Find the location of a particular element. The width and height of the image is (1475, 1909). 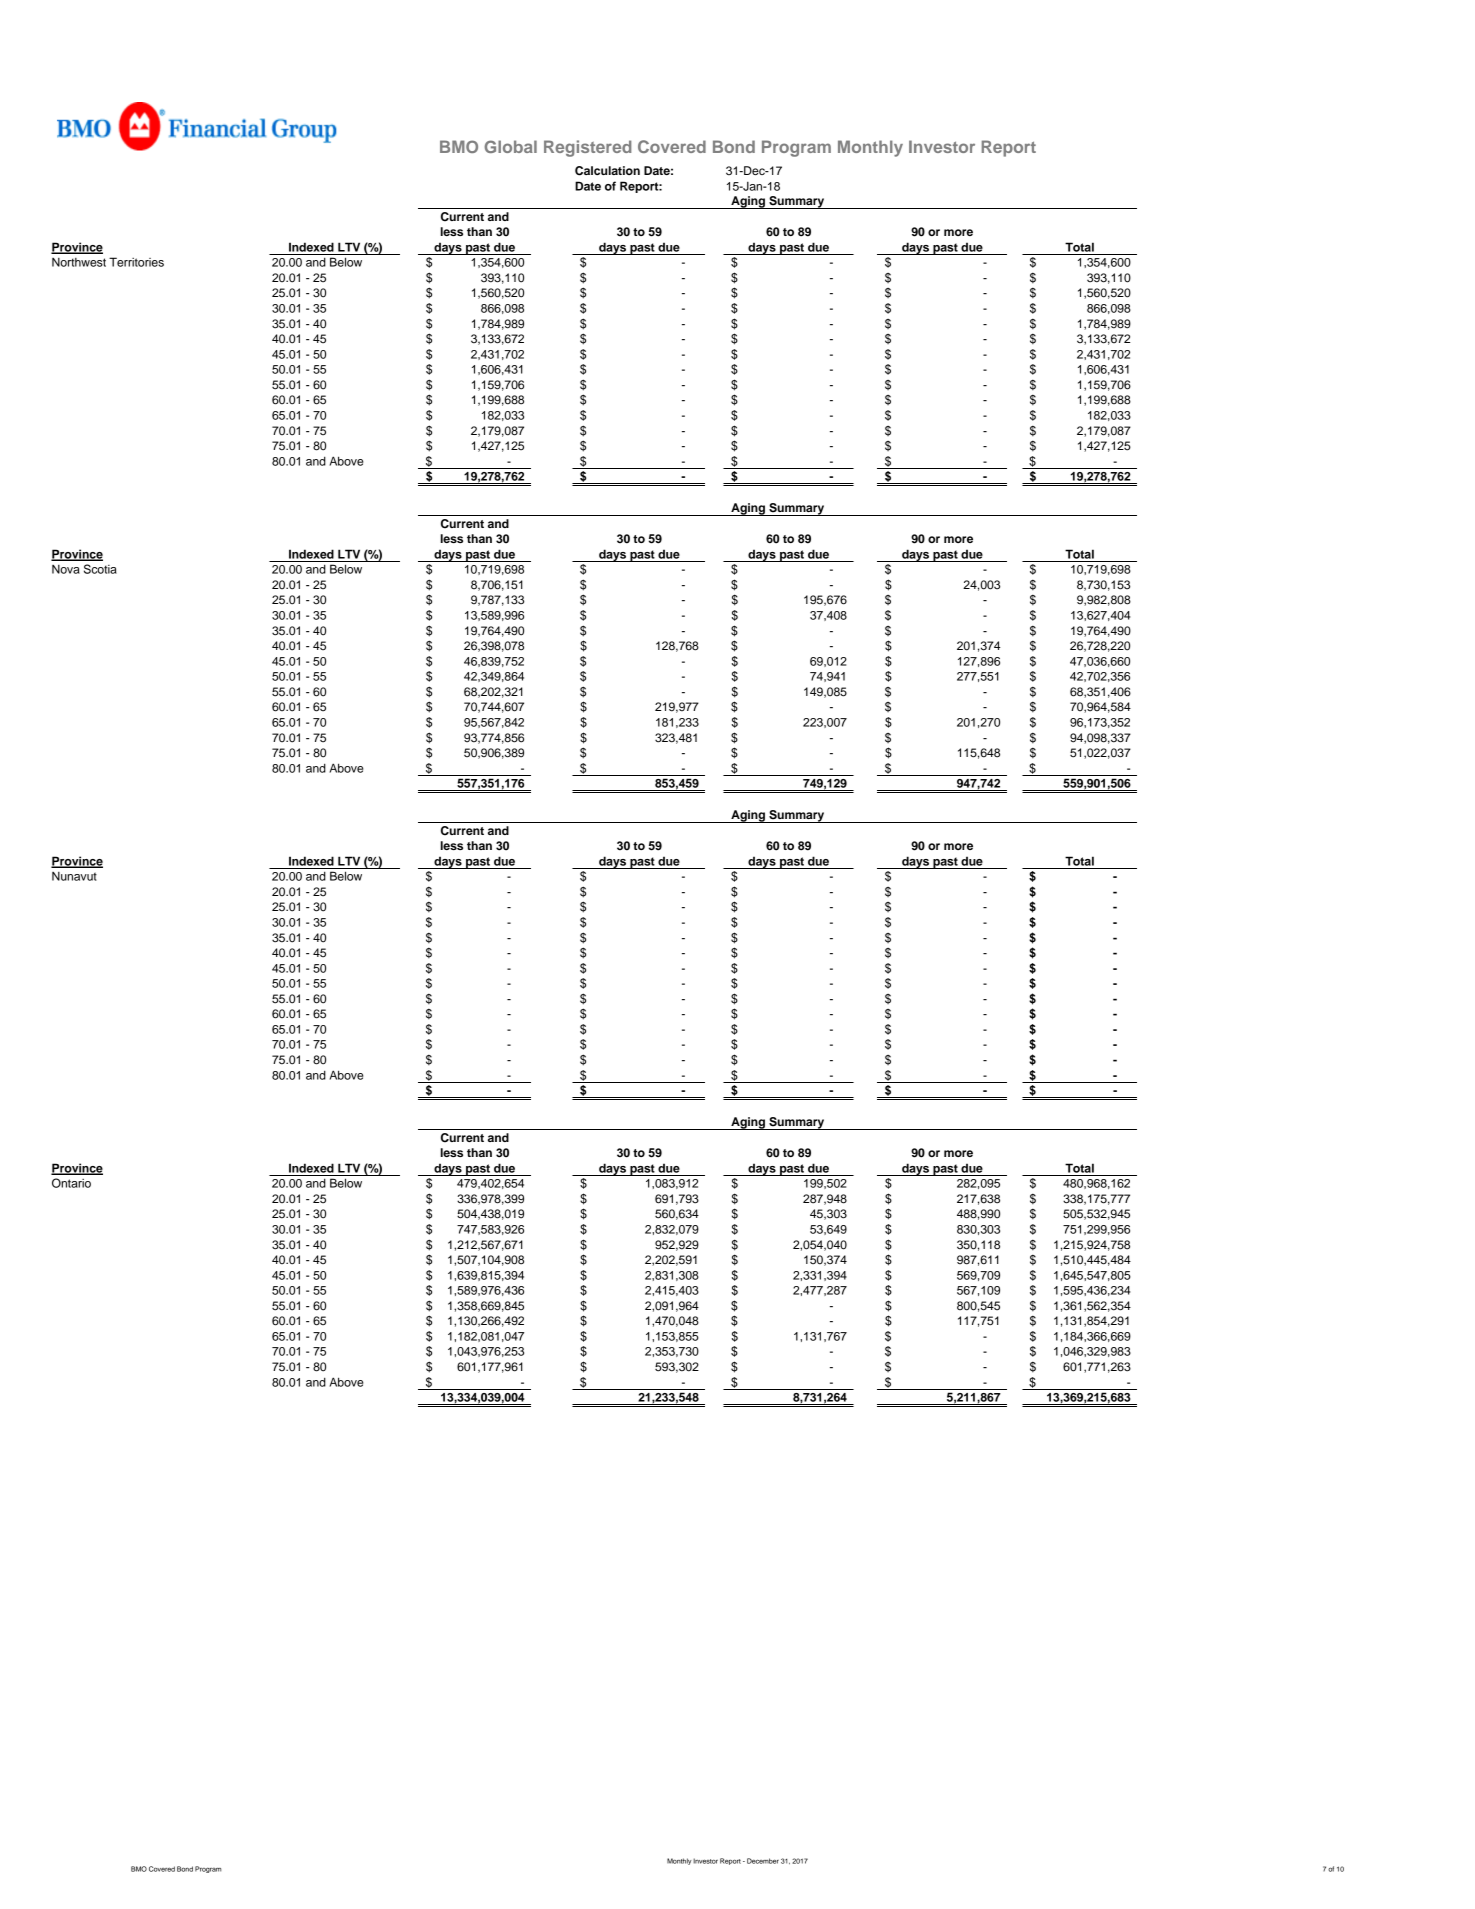

Nunavut is located at coordinates (74, 876).
